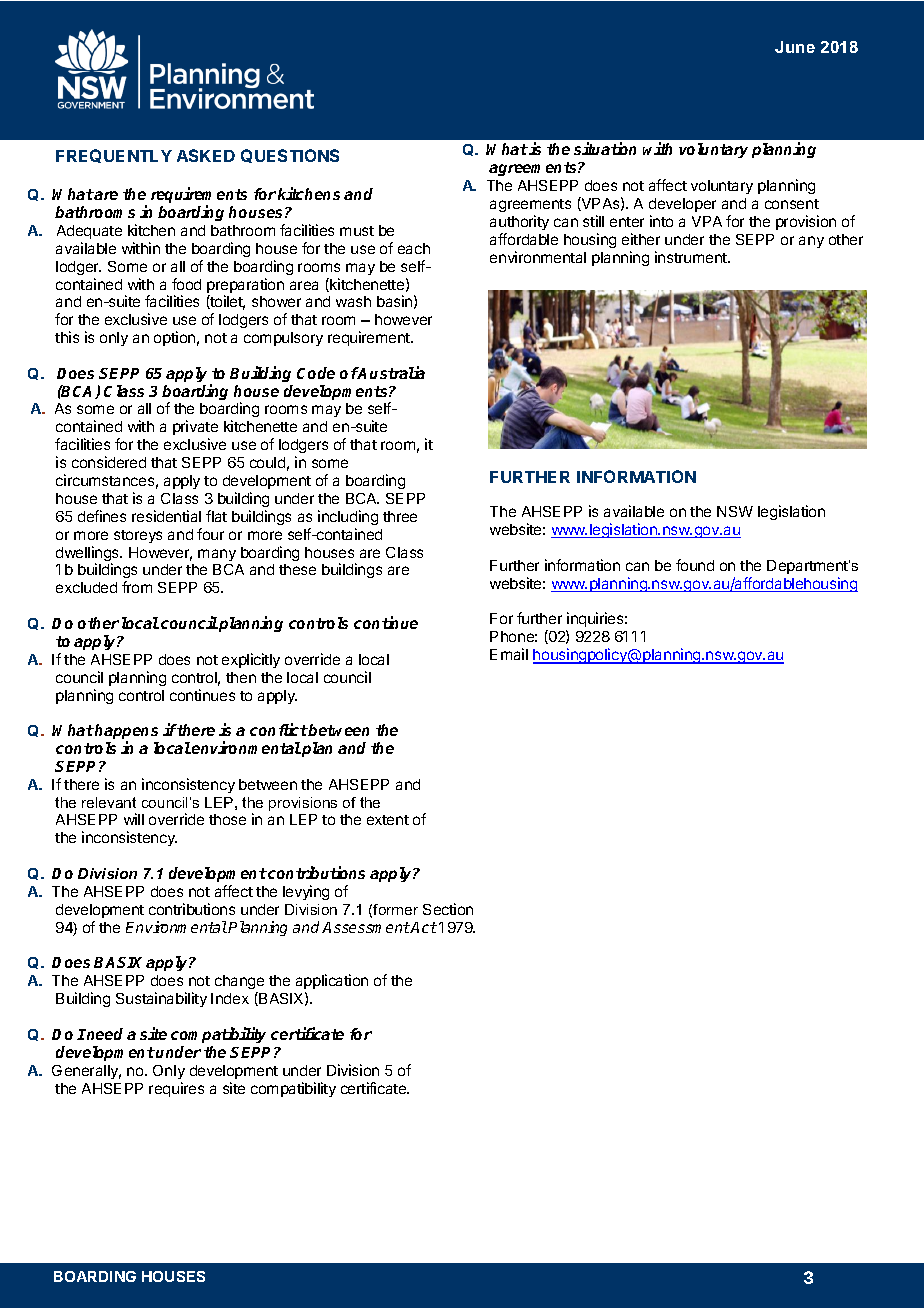  Describe the element at coordinates (332, 981) in the image. I see `application` at that location.
